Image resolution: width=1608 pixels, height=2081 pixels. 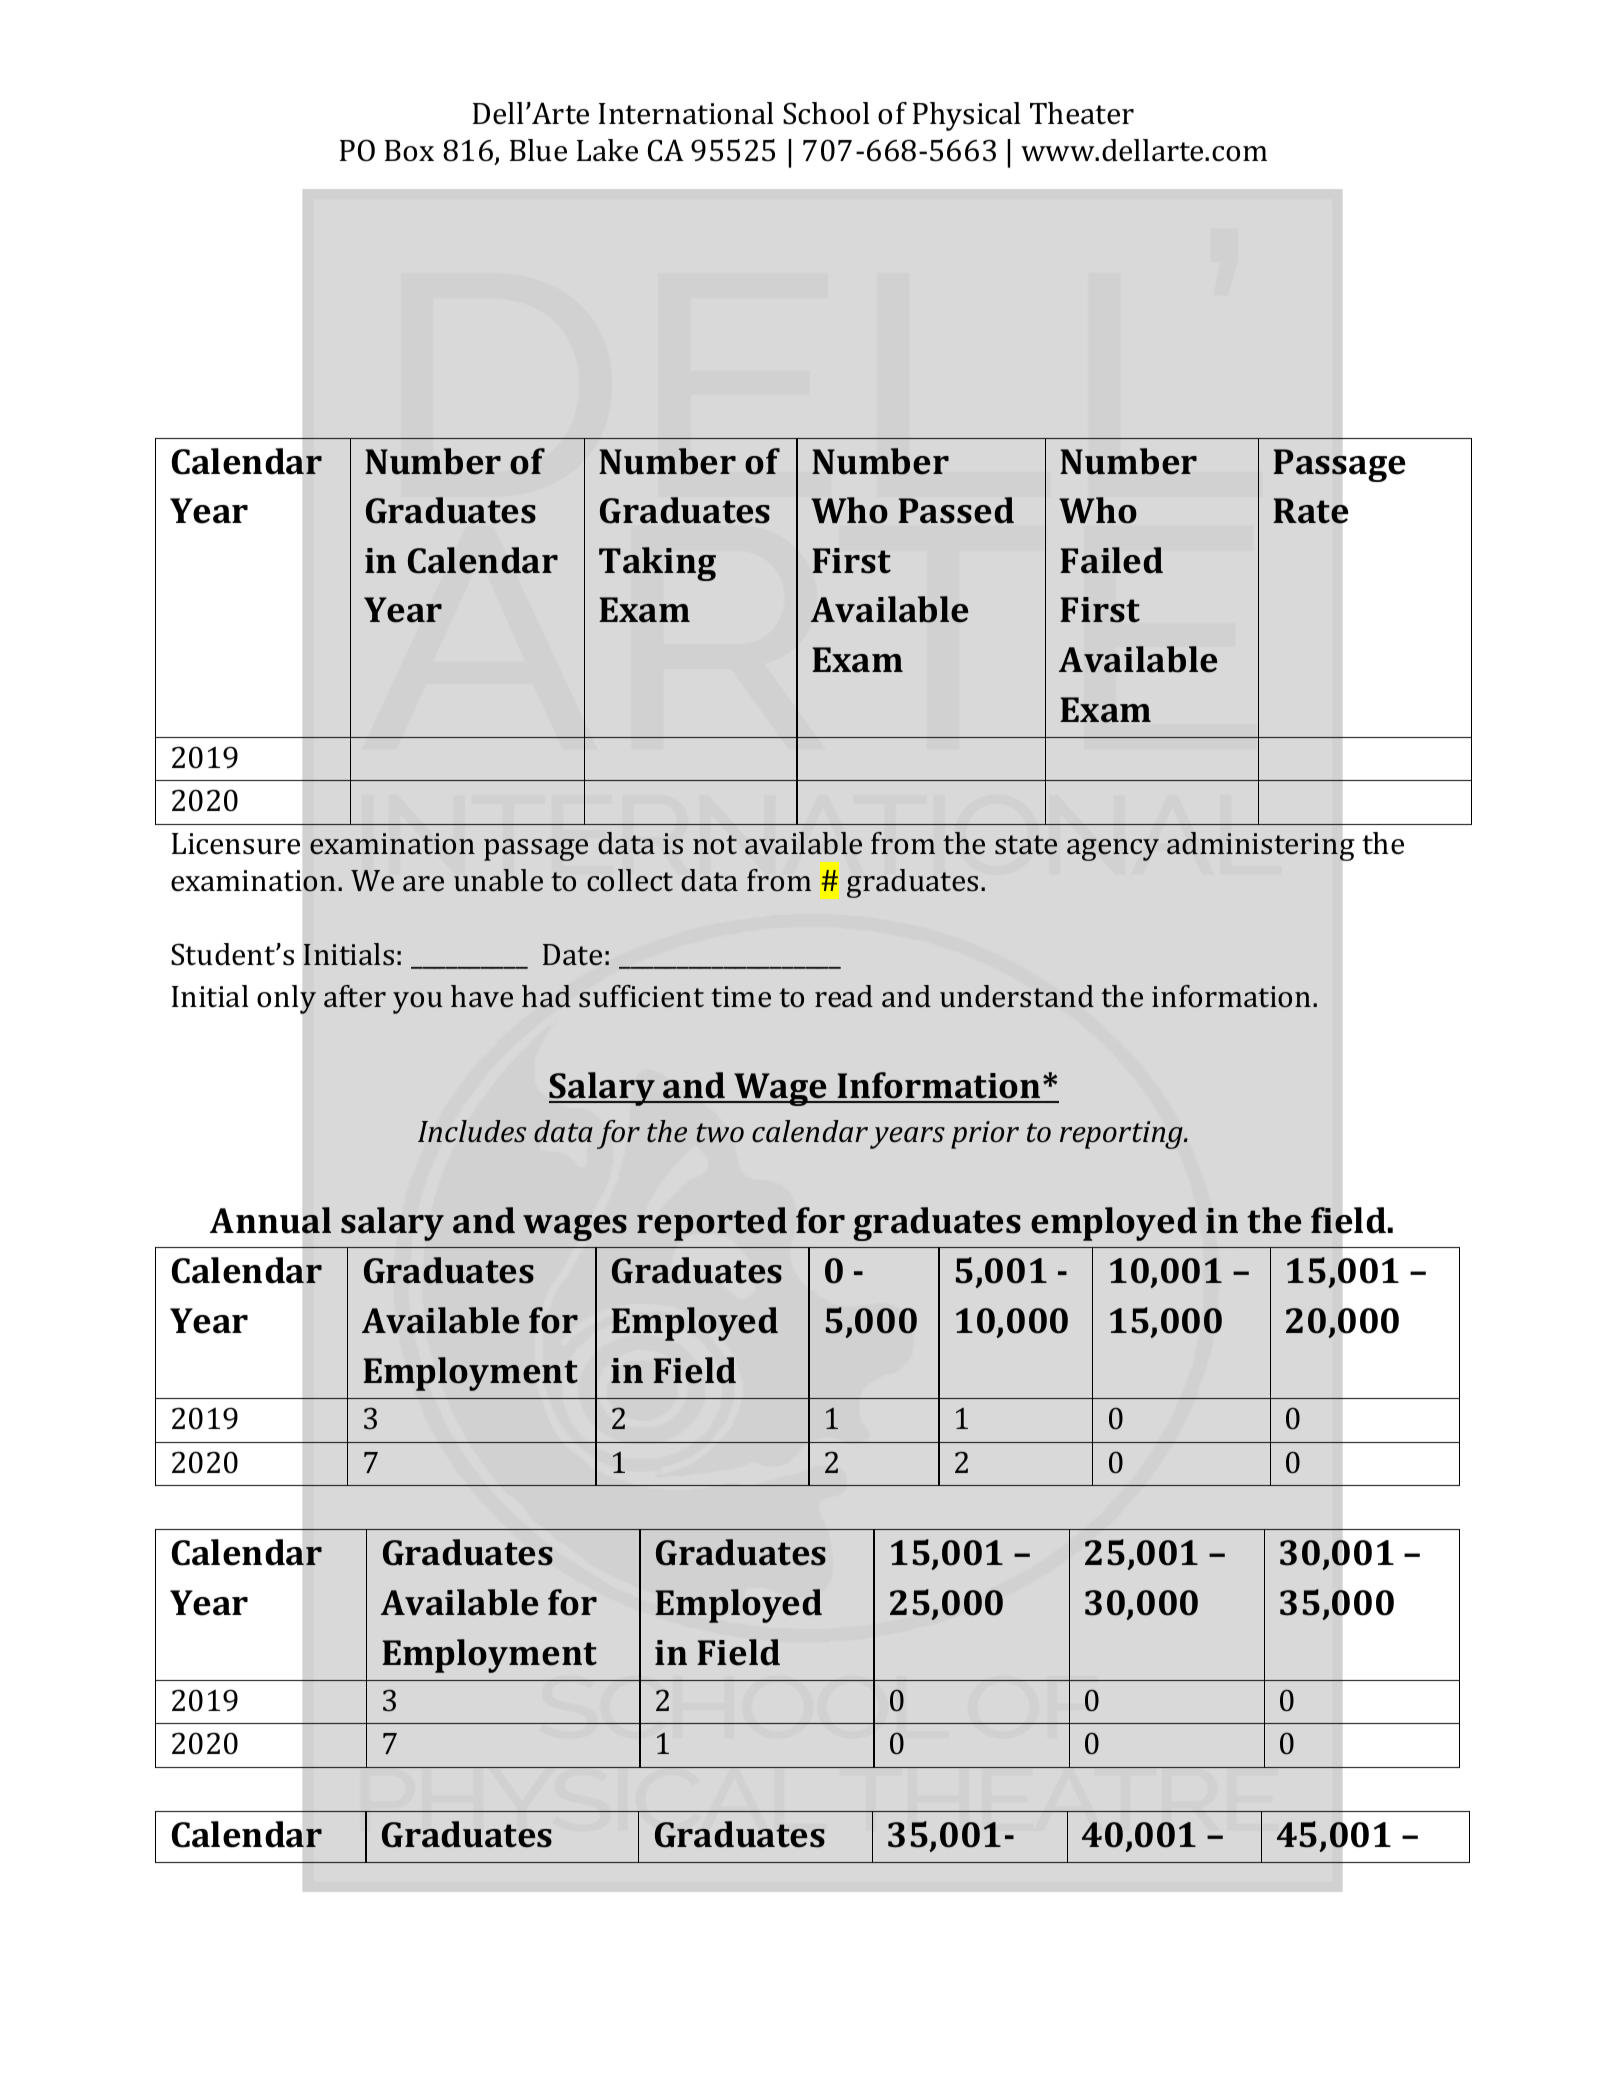 What do you see at coordinates (715, 845) in the screenshot?
I see `not` at bounding box center [715, 845].
